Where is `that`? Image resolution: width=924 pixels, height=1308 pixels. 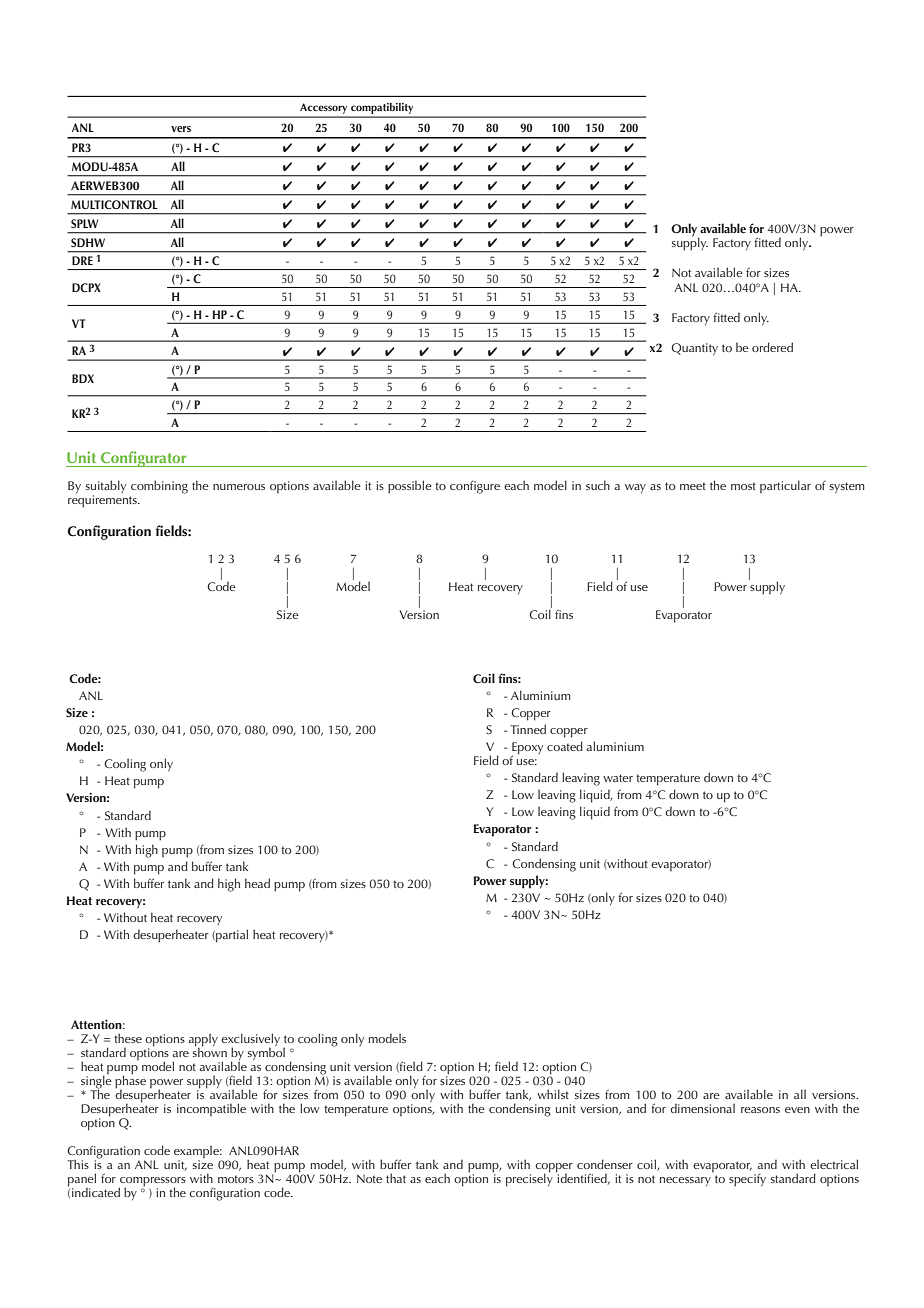 that is located at coordinates (396, 1178).
